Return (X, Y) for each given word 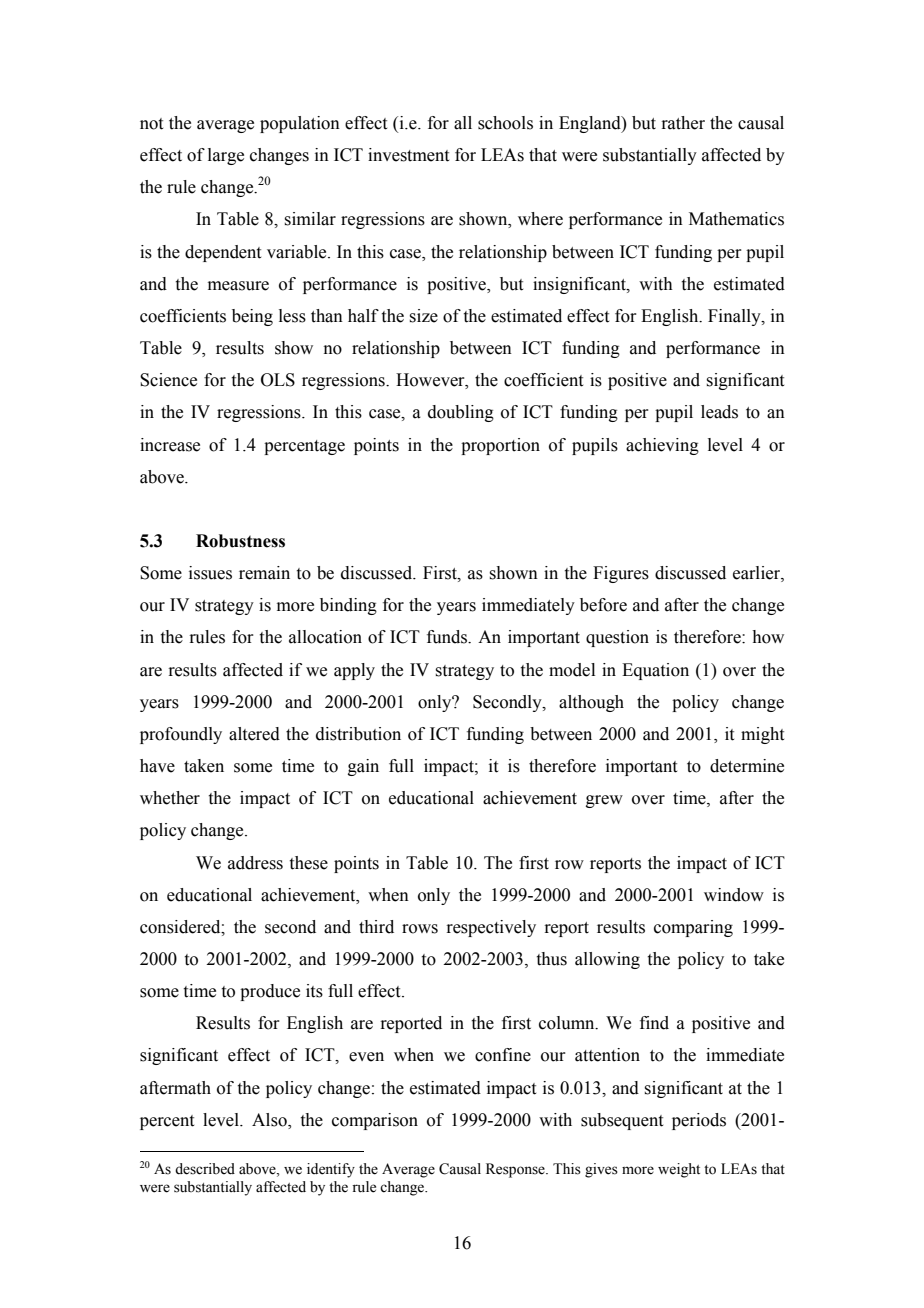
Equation (655, 671)
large (226, 156)
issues (210, 573)
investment (408, 155)
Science (168, 380)
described (205, 1169)
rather (683, 123)
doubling (461, 413)
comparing (693, 928)
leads (719, 412)
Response (516, 1170)
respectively (491, 928)
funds (448, 637)
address (255, 863)
